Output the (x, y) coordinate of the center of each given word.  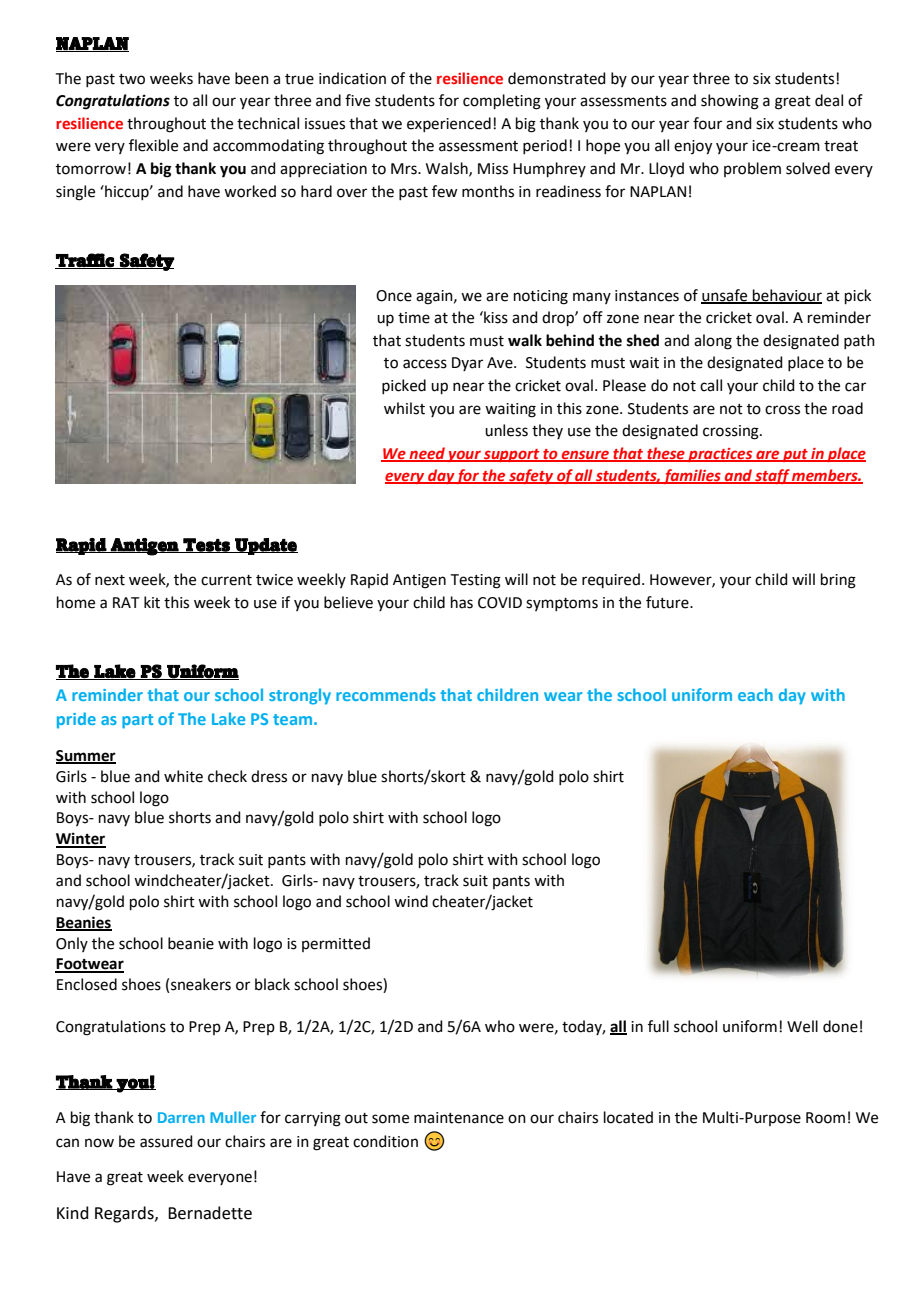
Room (825, 1118)
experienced (449, 124)
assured (166, 1141)
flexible (153, 145)
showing (730, 102)
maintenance (459, 1118)
